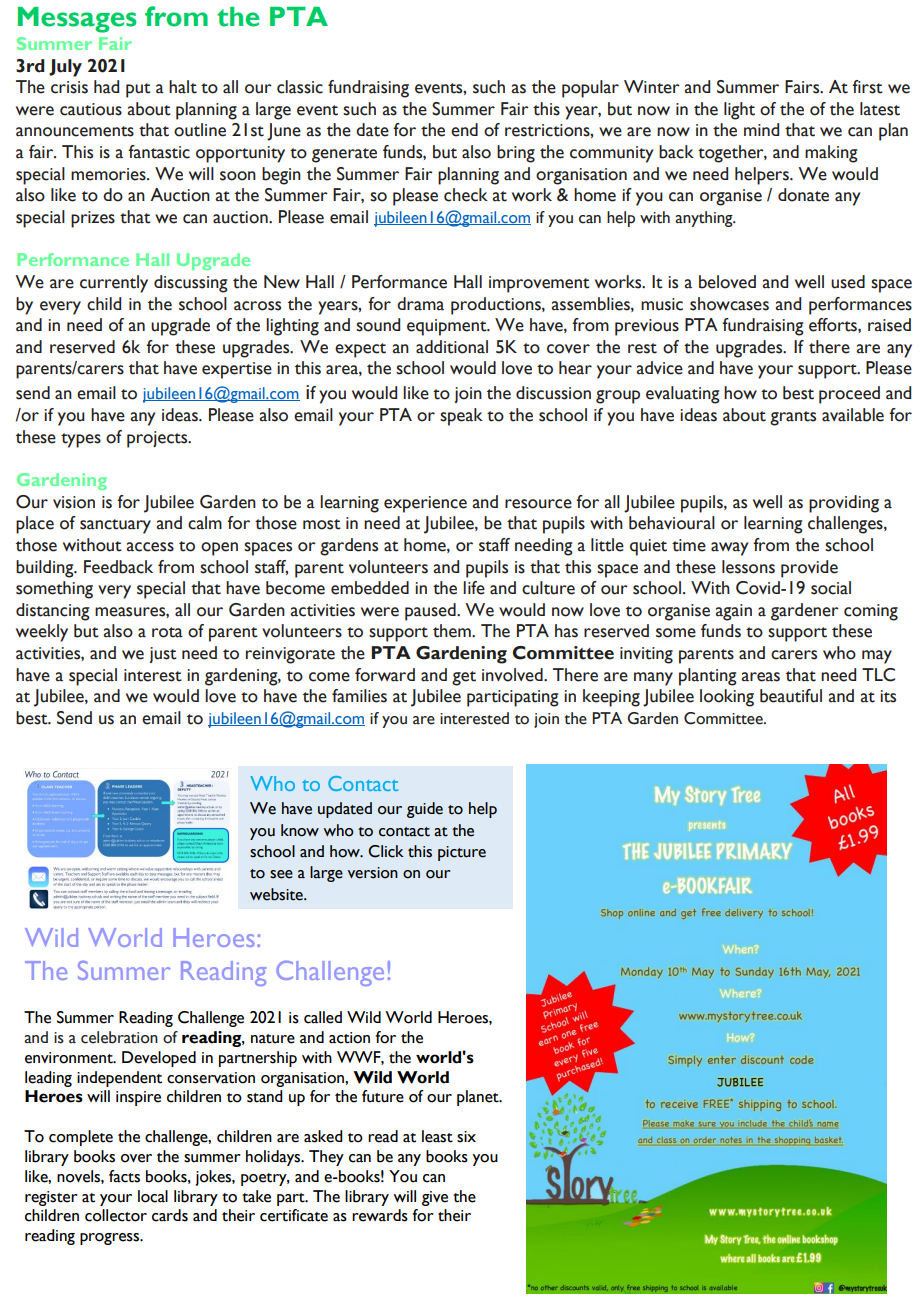  Describe the element at coordinates (462, 853) in the screenshot. I see `picture` at that location.
